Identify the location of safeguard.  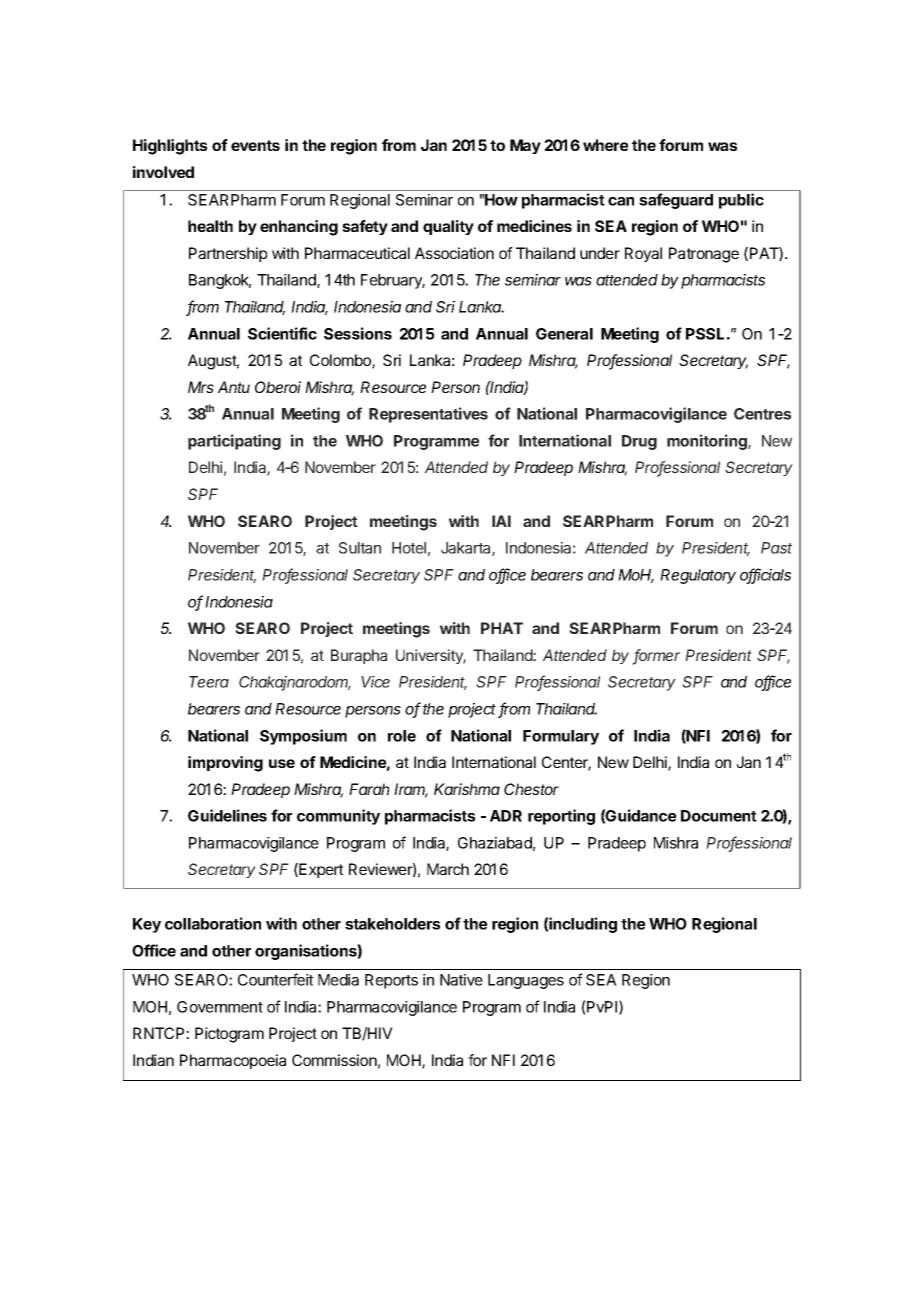
(676, 201).
